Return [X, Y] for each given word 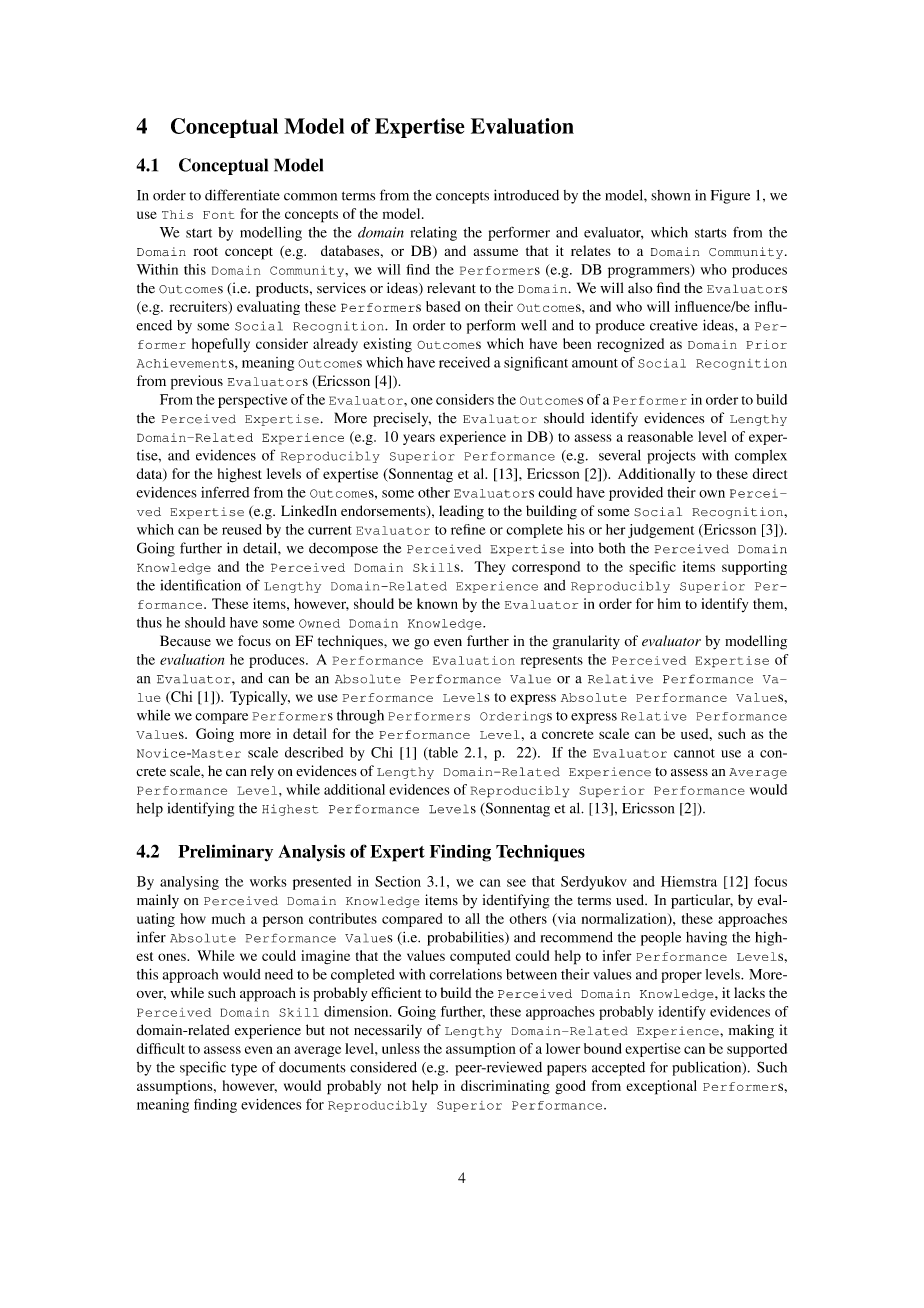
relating [434, 234]
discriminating [505, 1087]
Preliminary [225, 853]
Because [185, 640]
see [516, 883]
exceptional [661, 1087]
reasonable [660, 436]
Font [218, 215]
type [244, 1070]
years [419, 439]
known [437, 603]
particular [702, 901]
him [669, 603]
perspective [253, 401]
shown [670, 195]
